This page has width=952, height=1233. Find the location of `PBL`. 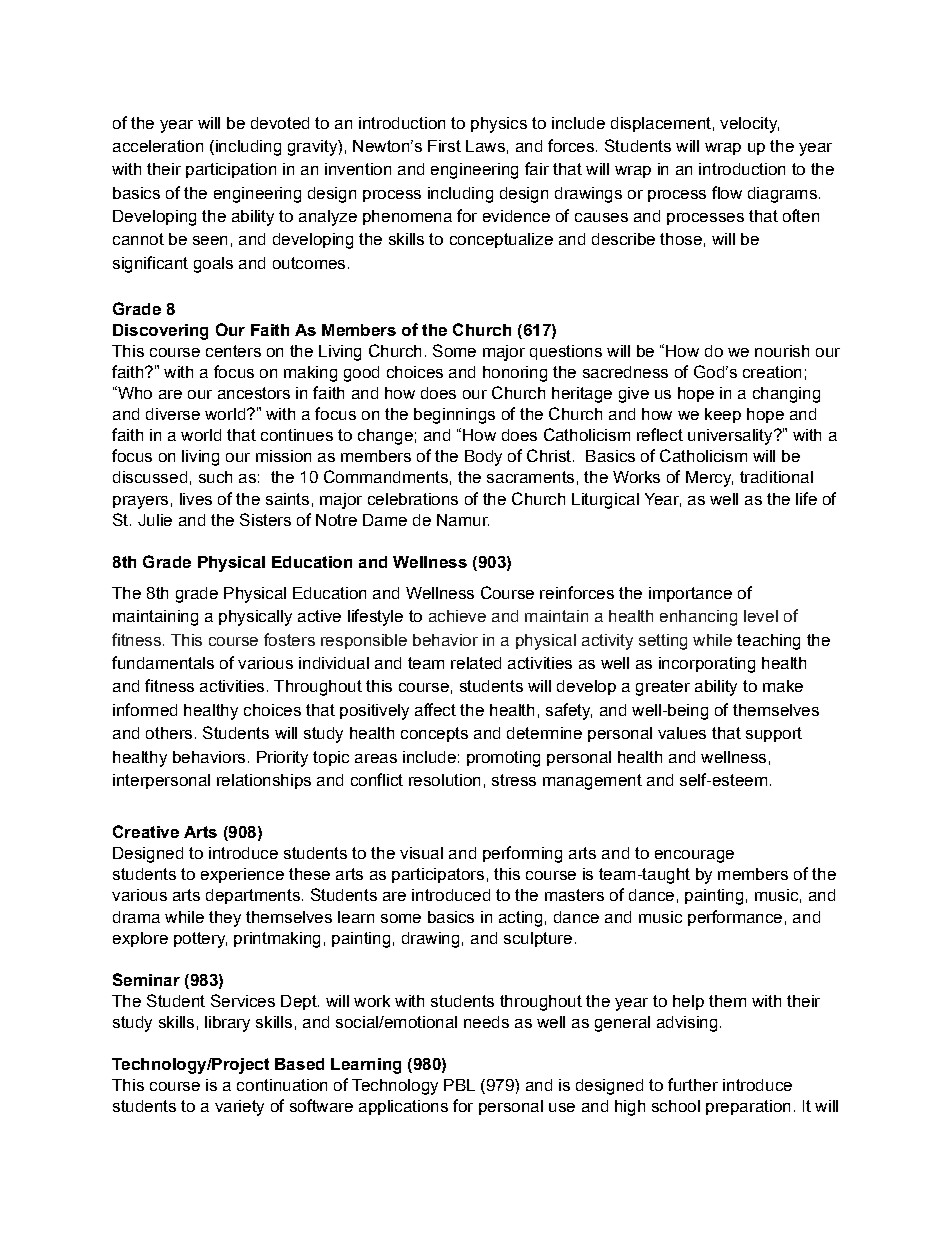

PBL is located at coordinates (459, 1085).
